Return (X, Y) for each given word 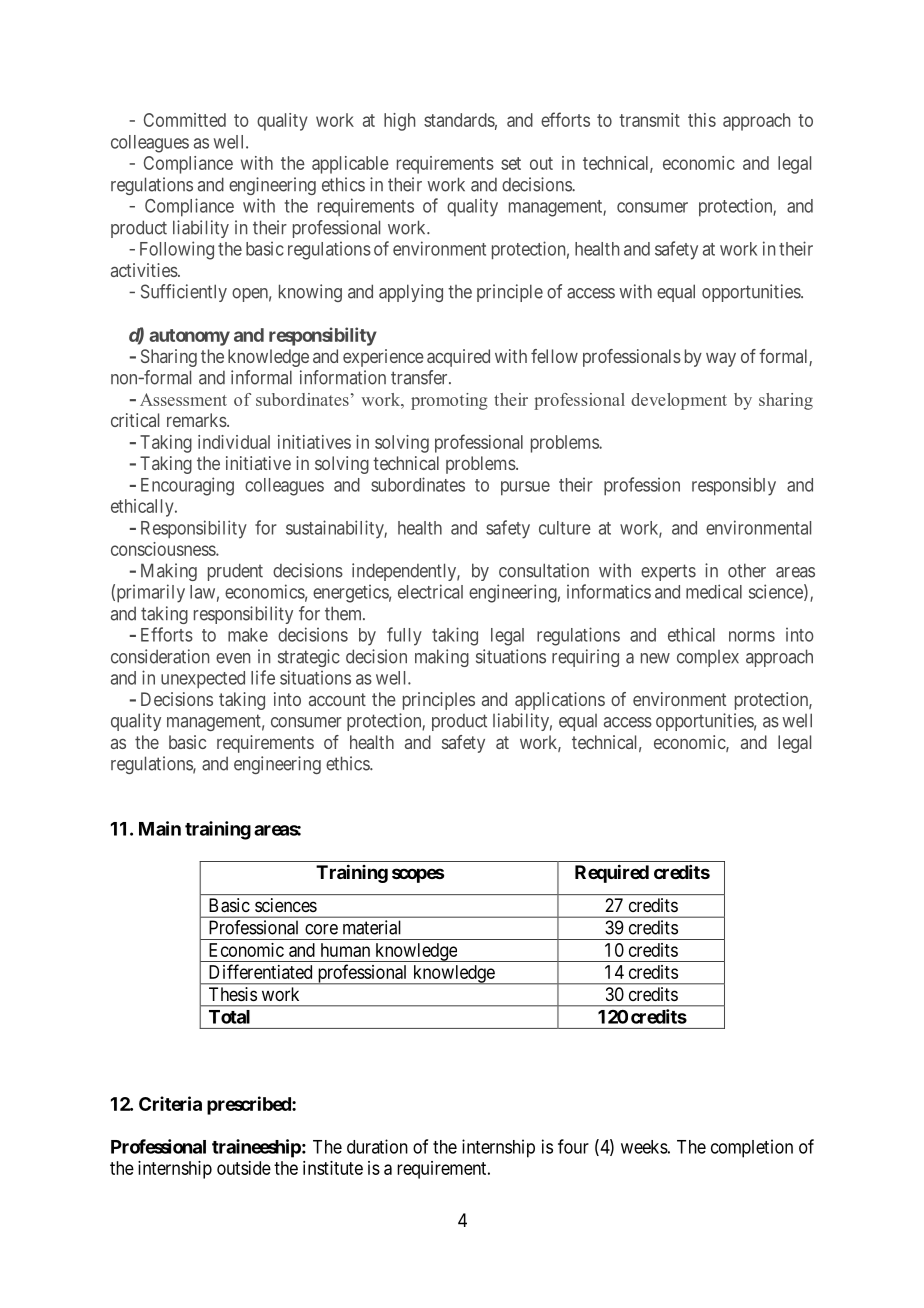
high (399, 122)
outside (244, 1168)
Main (160, 828)
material (372, 927)
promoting (449, 401)
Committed (185, 120)
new (655, 658)
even (233, 658)
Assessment (183, 399)
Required (612, 873)
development (679, 401)
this (702, 120)
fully (404, 636)
